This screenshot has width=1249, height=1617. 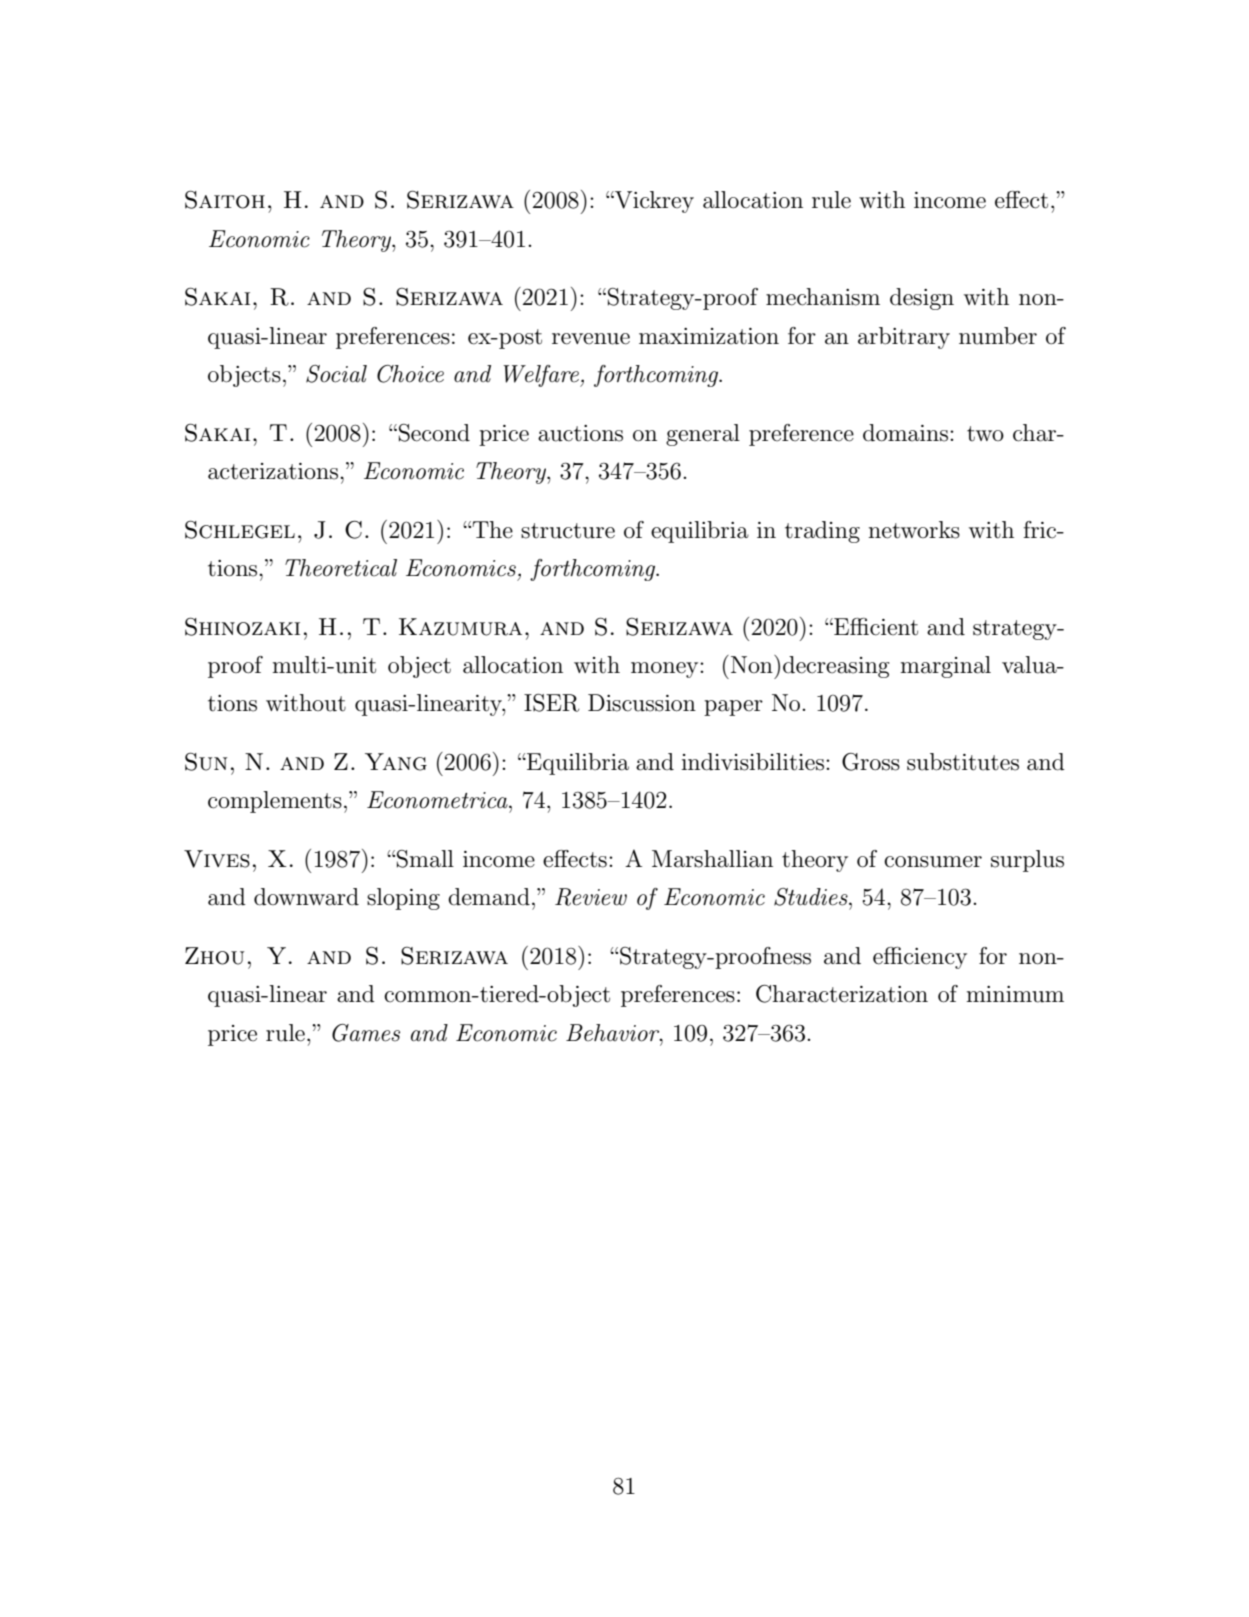 What do you see at coordinates (240, 529) in the screenshot?
I see `Schlegel` at bounding box center [240, 529].
